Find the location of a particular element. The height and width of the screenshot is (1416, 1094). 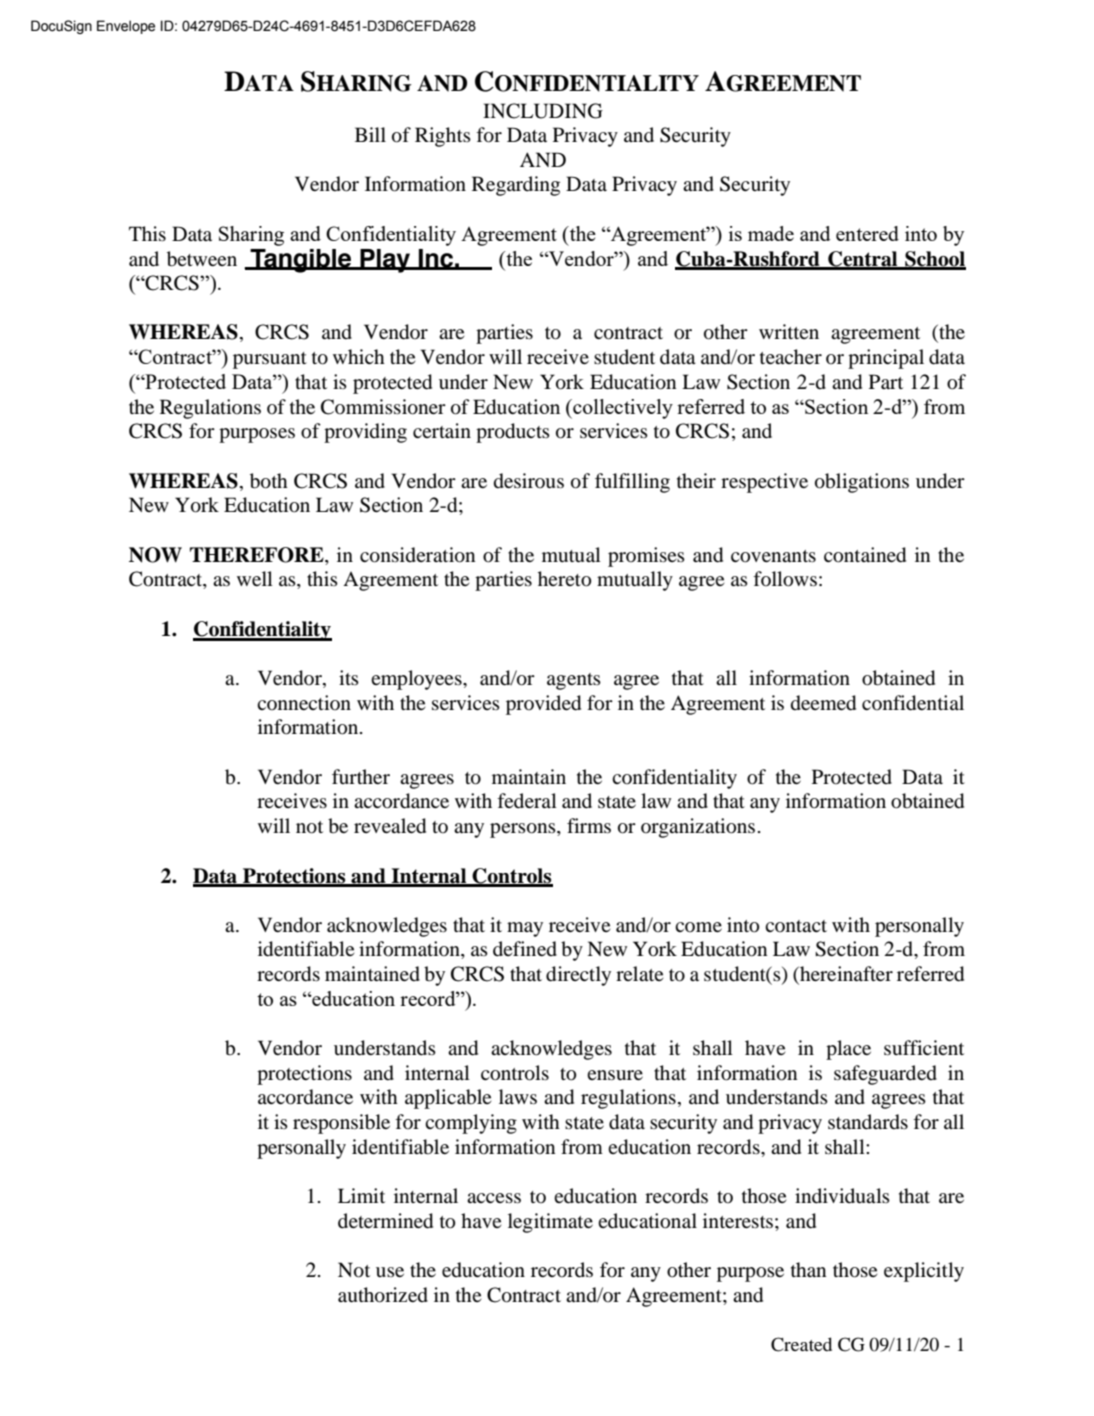

provided is located at coordinates (543, 705).
